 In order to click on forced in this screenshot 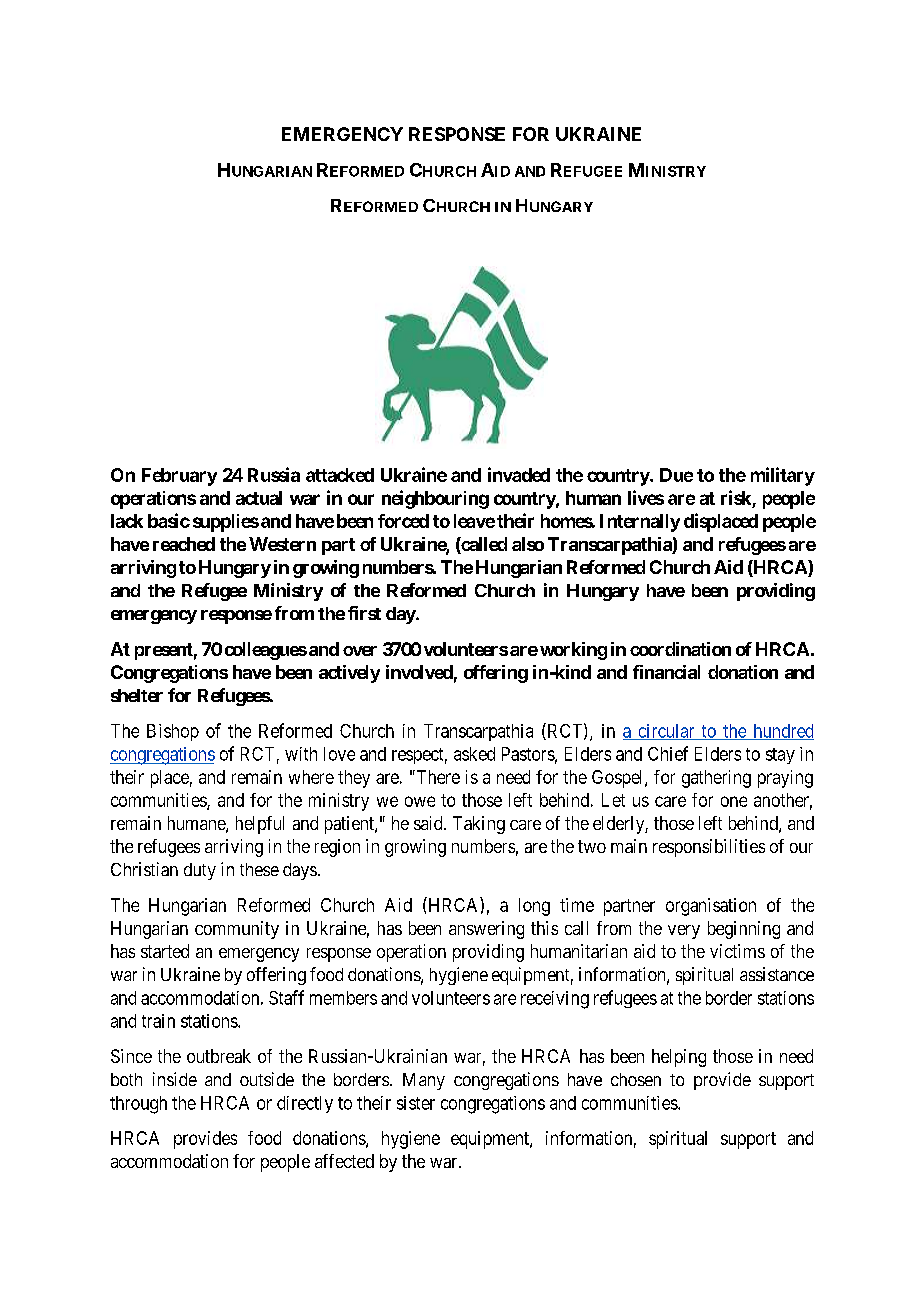, I will do `click(403, 521)`.
